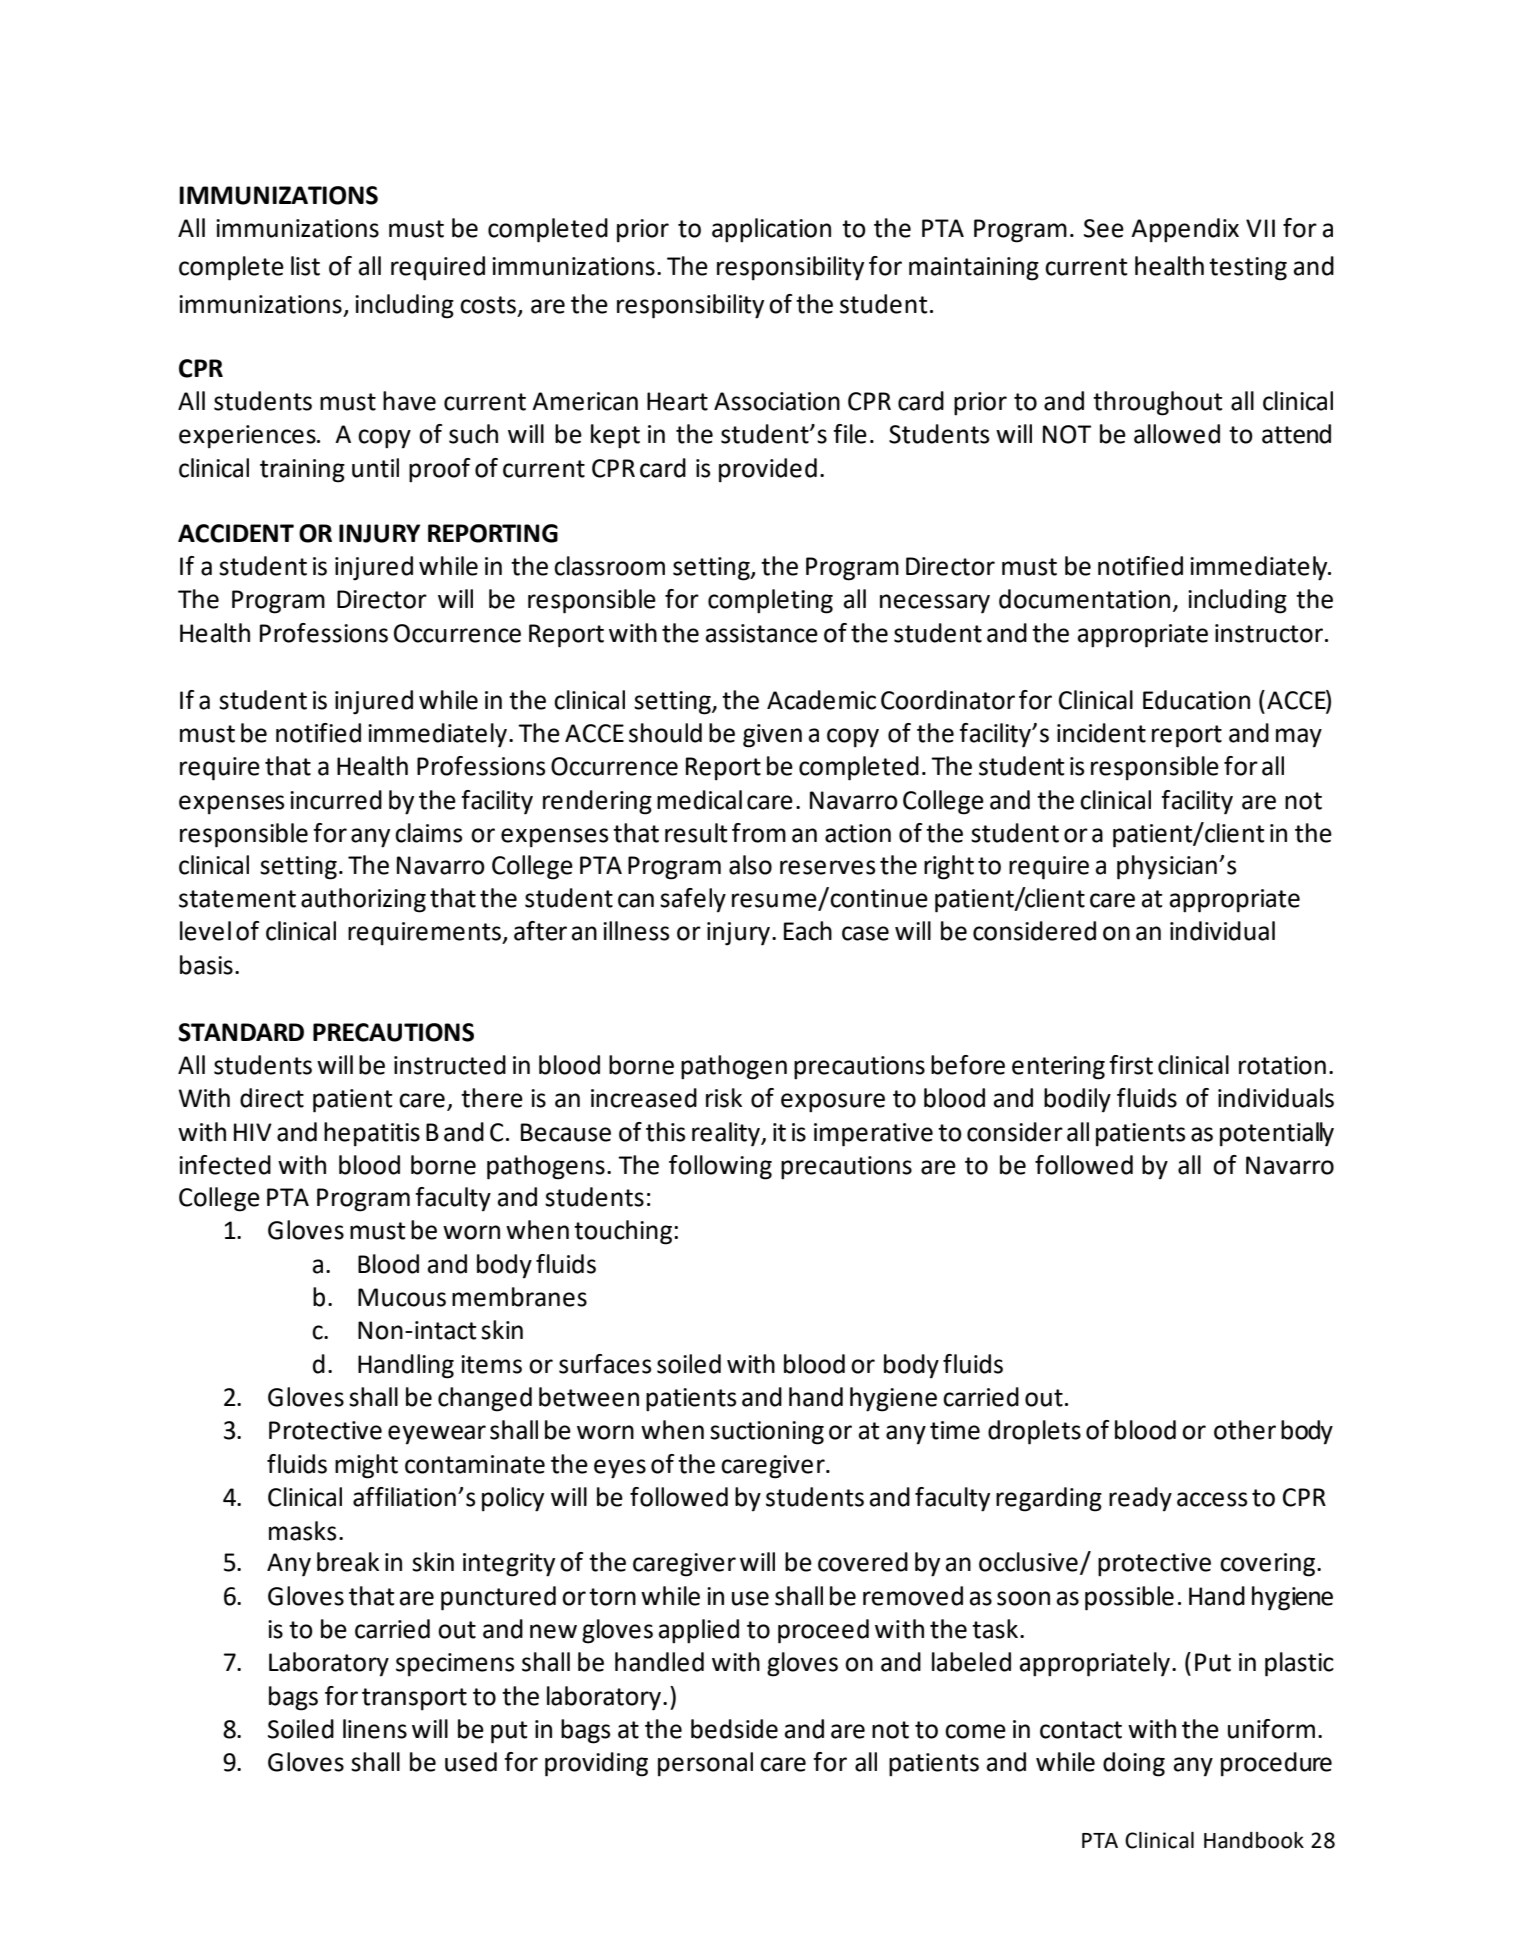 Image resolution: width=1513 pixels, height=1957 pixels. Describe the element at coordinates (402, 1297) in the screenshot. I see `Mucous` at that location.
